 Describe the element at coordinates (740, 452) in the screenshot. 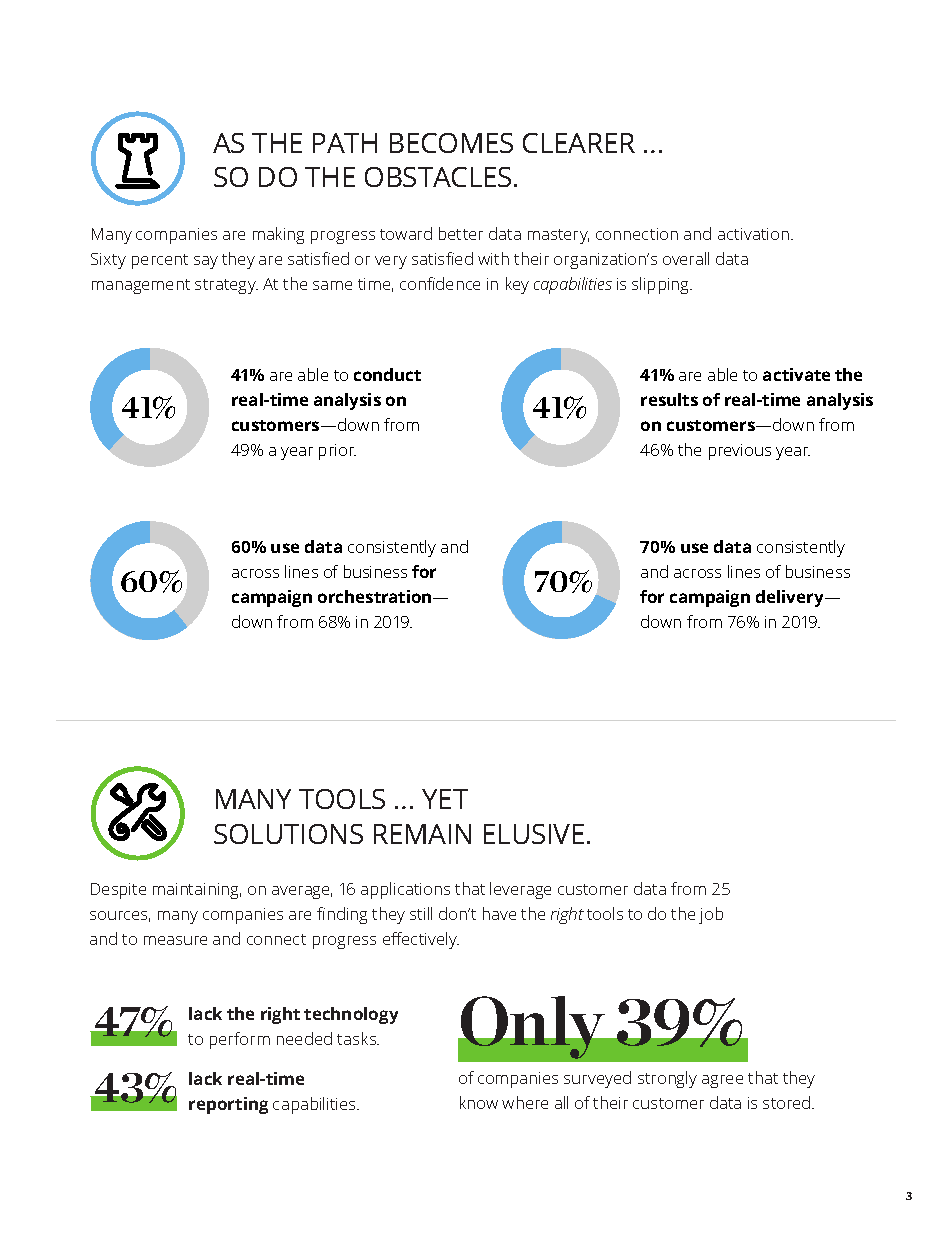

I see `previous` at that location.
